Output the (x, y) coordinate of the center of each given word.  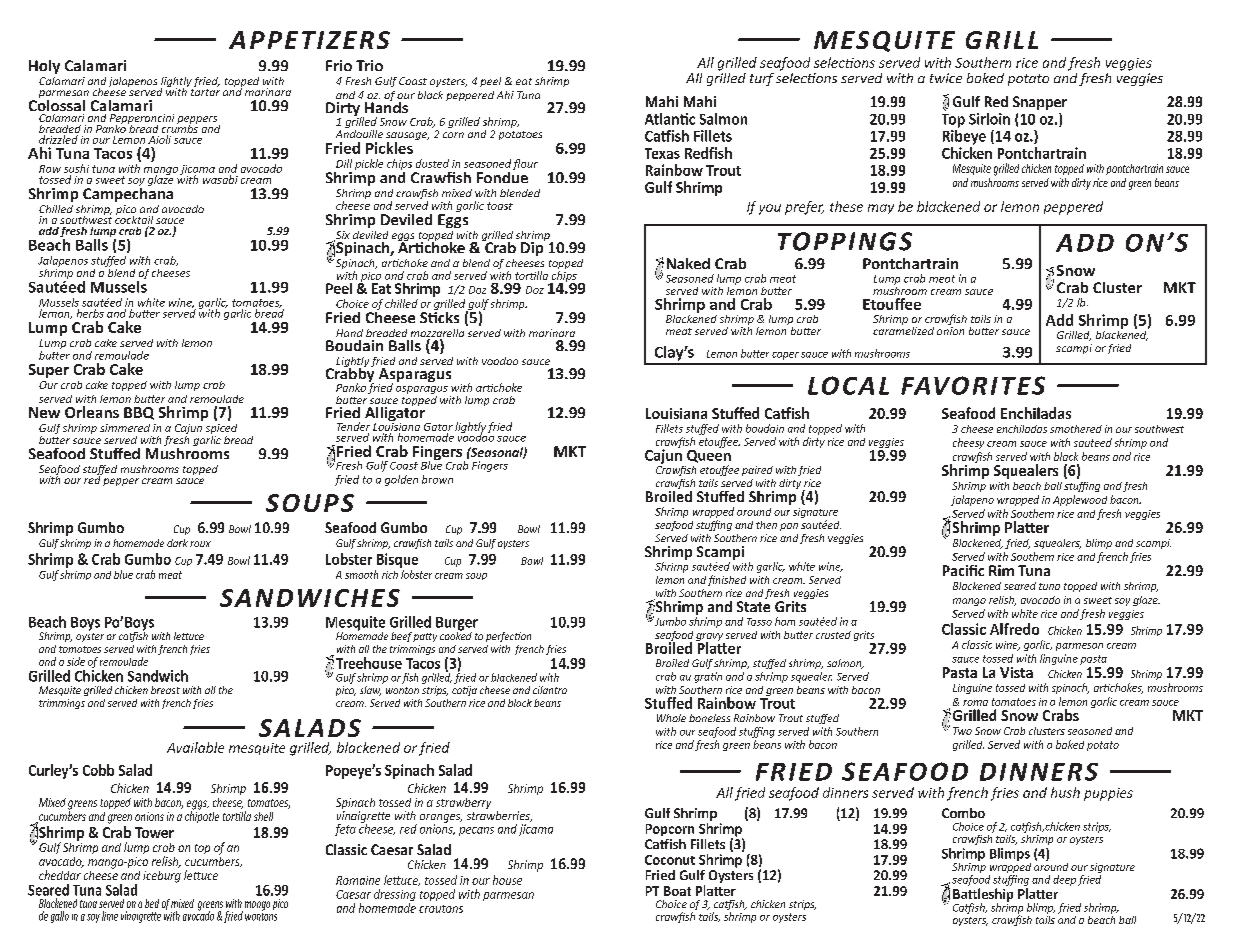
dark (177, 543)
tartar (205, 91)
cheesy (968, 443)
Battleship (983, 896)
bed (152, 903)
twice (946, 78)
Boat (677, 891)
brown (437, 479)
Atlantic (670, 119)
